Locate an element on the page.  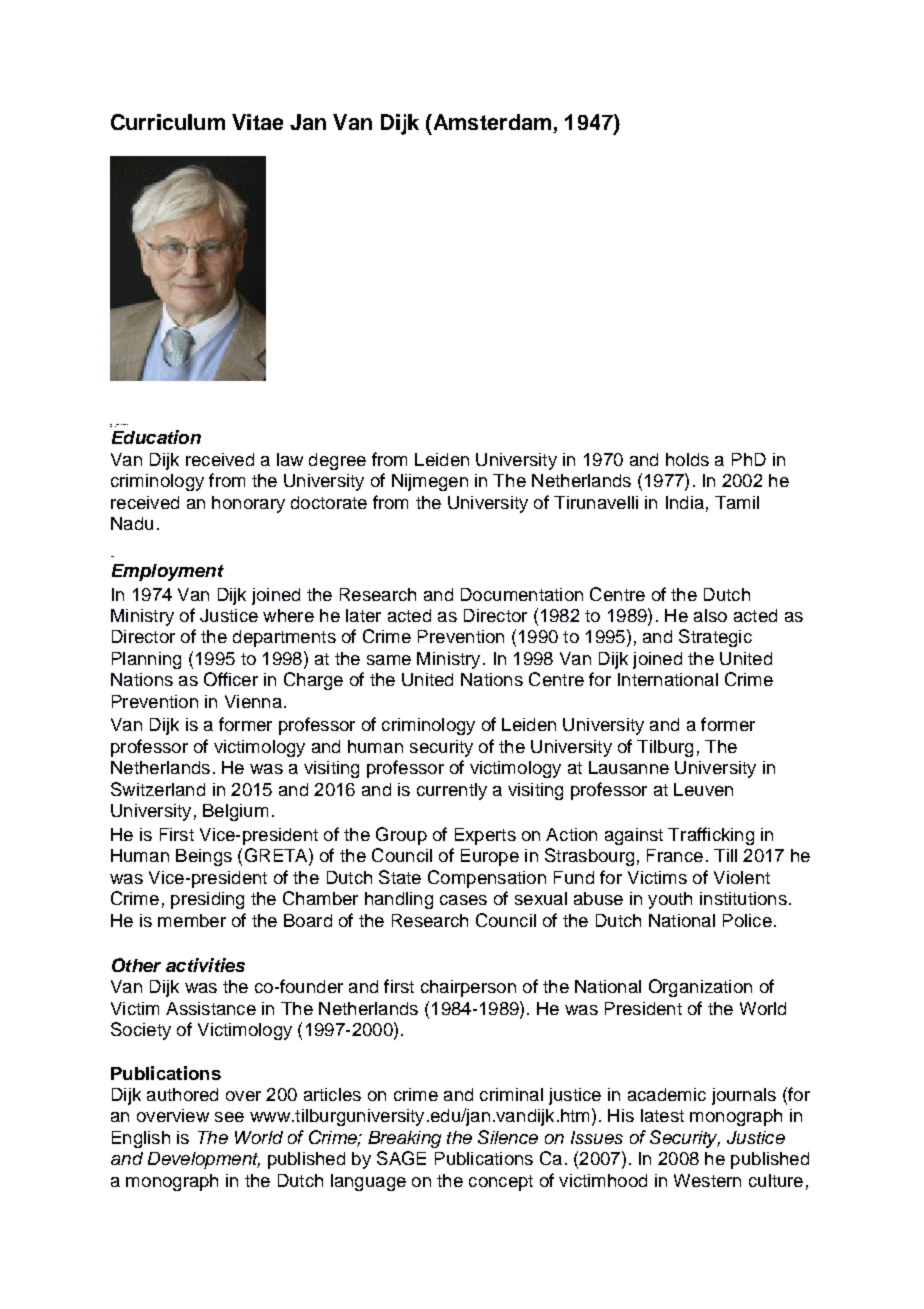
Development is located at coordinates (204, 1160).
